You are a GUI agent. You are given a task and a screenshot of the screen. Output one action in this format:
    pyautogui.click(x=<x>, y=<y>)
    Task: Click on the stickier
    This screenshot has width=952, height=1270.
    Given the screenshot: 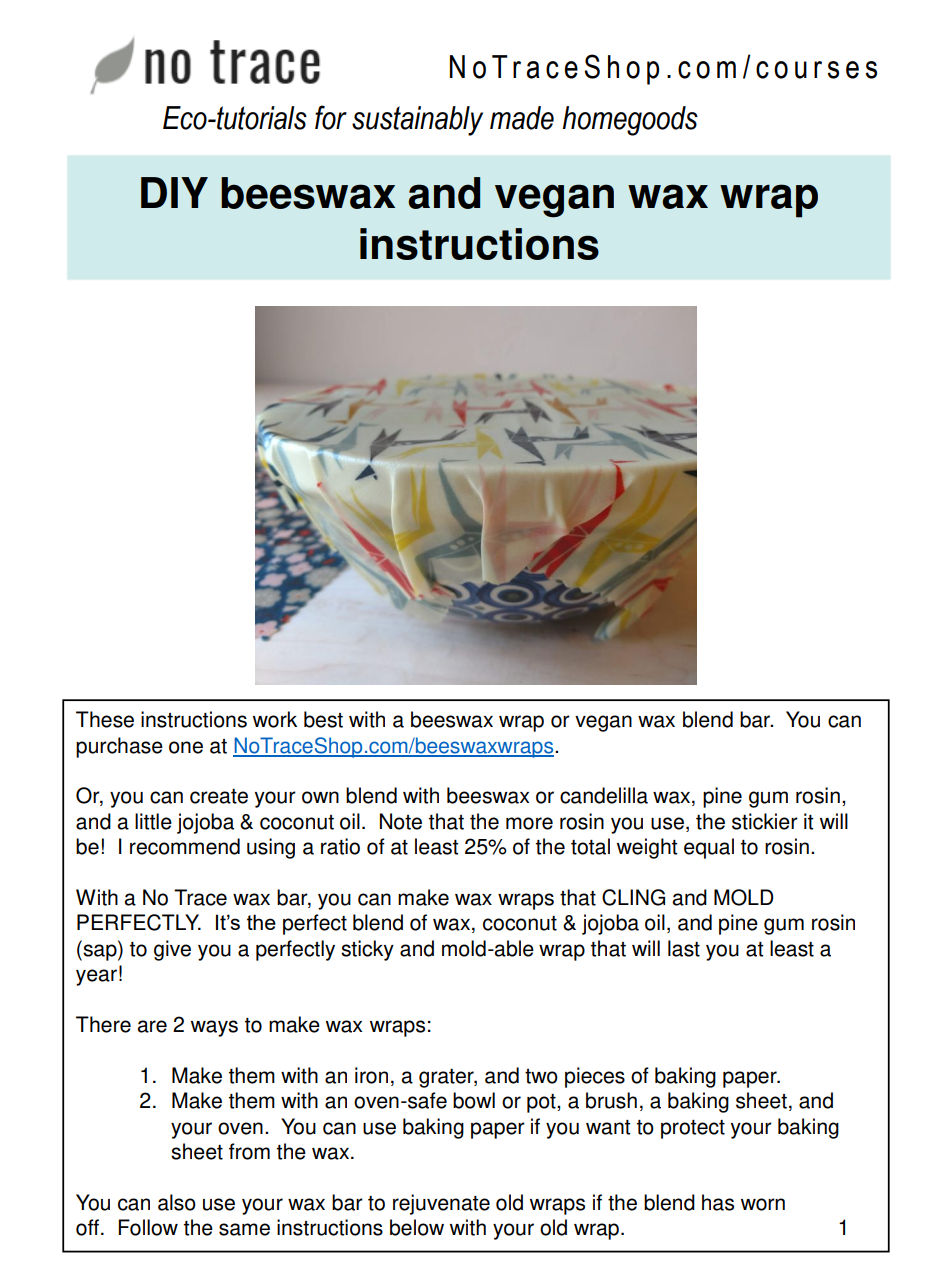 What is the action you would take?
    pyautogui.click(x=765, y=821)
